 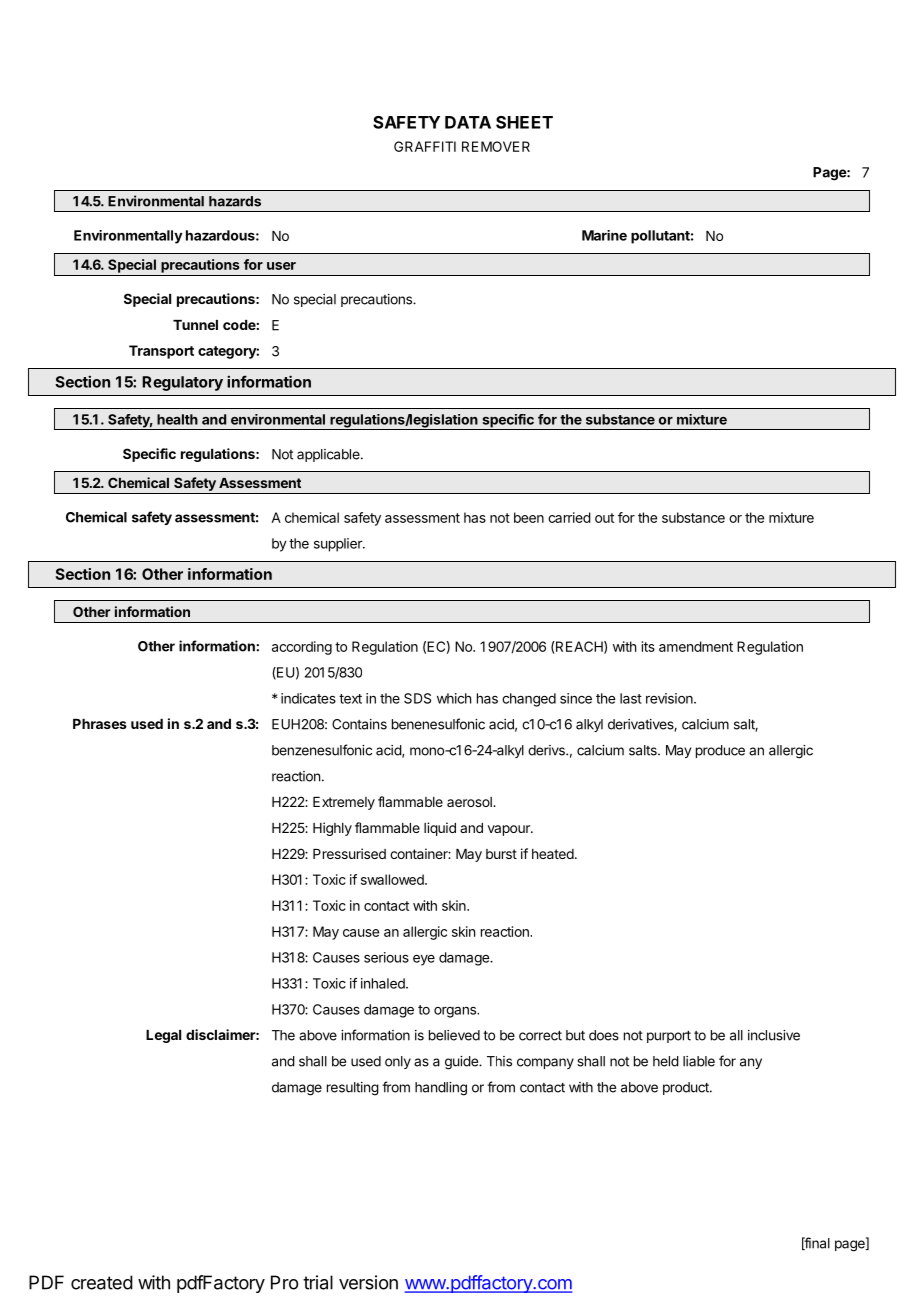 I want to click on out, so click(x=604, y=518).
